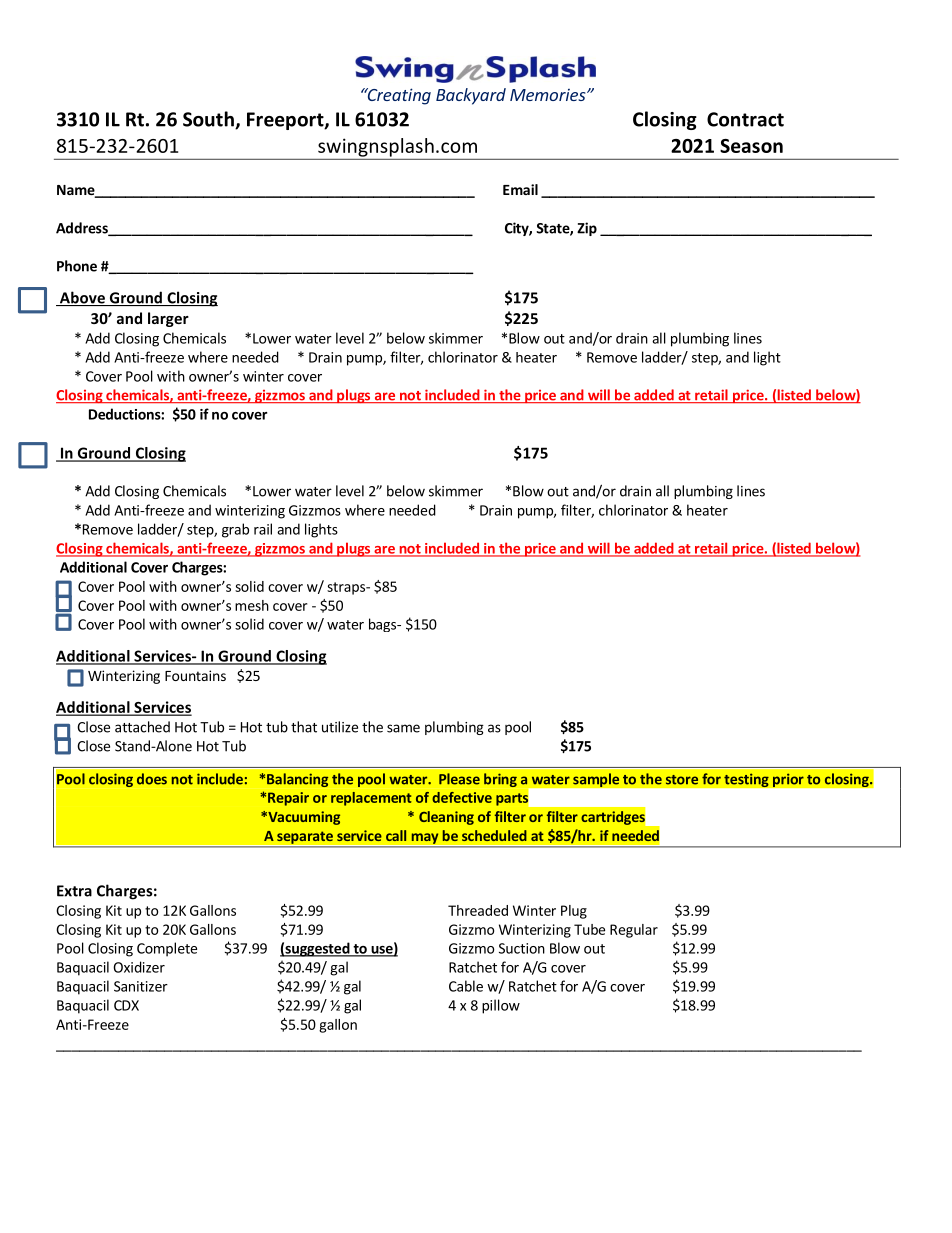 The width and height of the page is (952, 1233). What do you see at coordinates (142, 727) in the page?
I see `attached` at bounding box center [142, 727].
